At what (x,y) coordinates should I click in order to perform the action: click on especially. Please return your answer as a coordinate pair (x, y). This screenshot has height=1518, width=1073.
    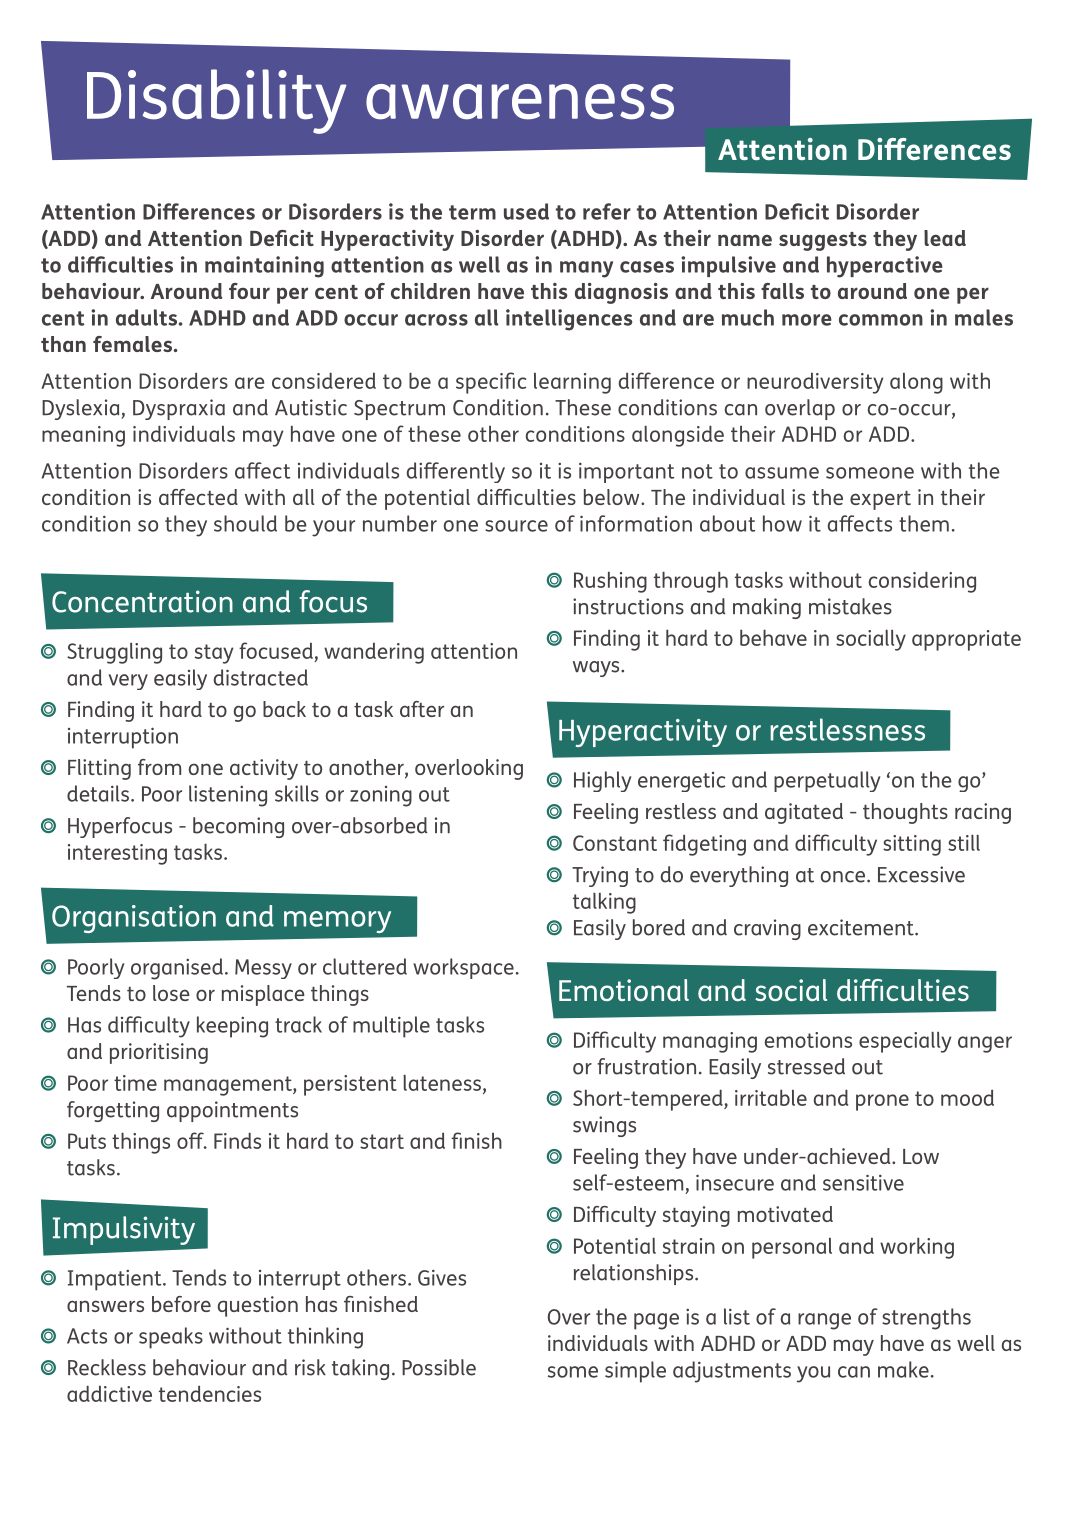
    Looking at the image, I should click on (905, 1042).
